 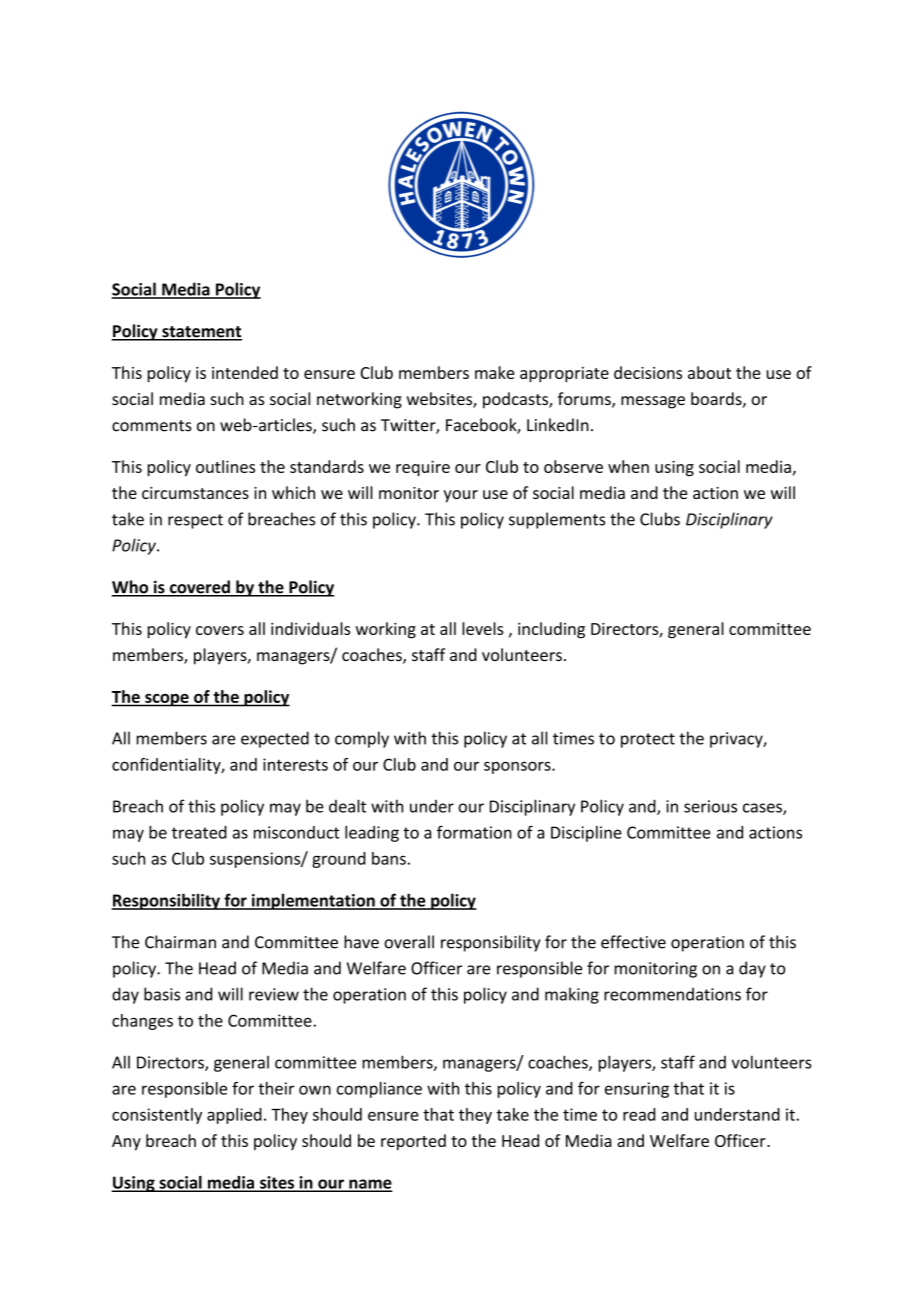 I want to click on statement, so click(x=201, y=333).
